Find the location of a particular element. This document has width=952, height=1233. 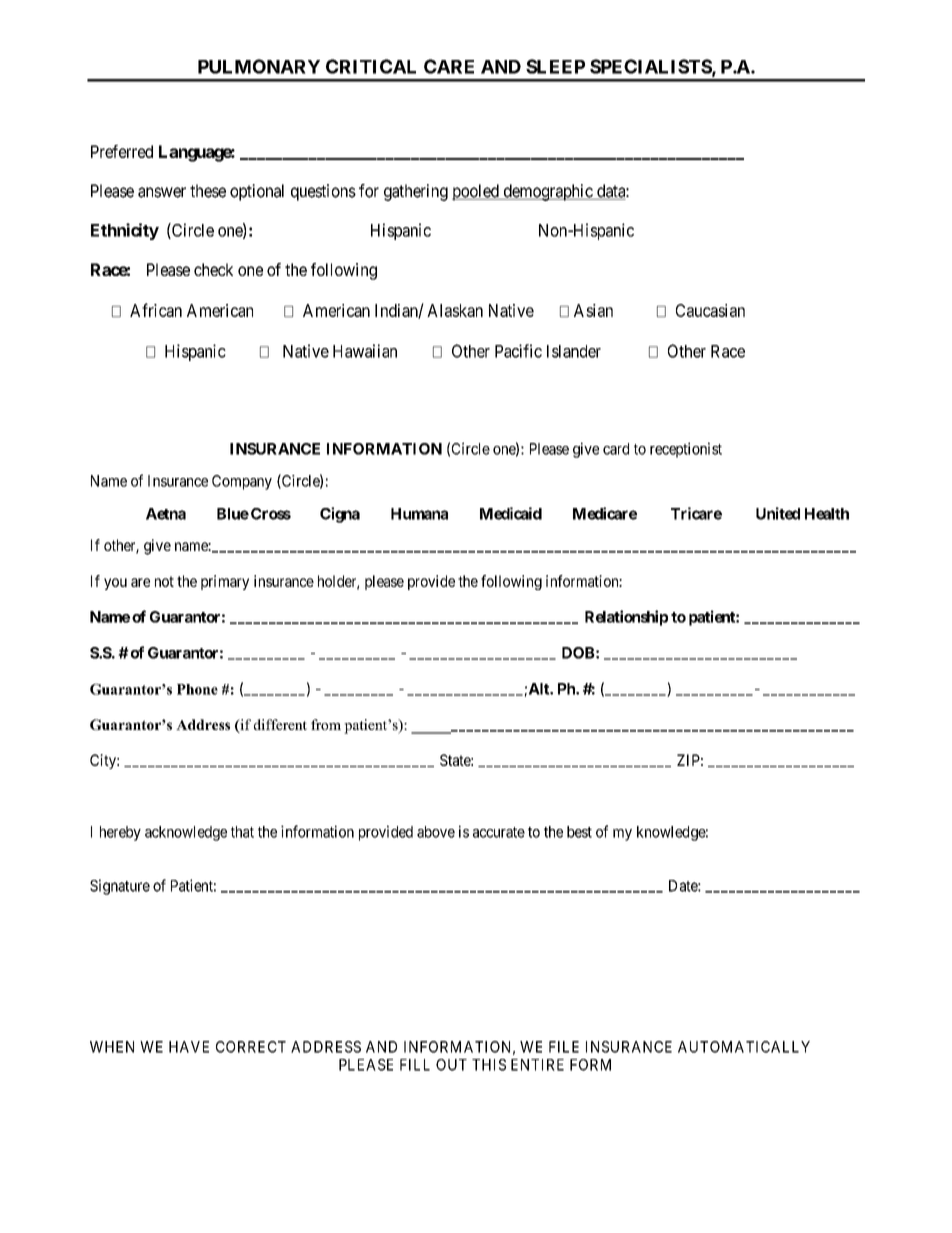

primary is located at coordinates (225, 582).
